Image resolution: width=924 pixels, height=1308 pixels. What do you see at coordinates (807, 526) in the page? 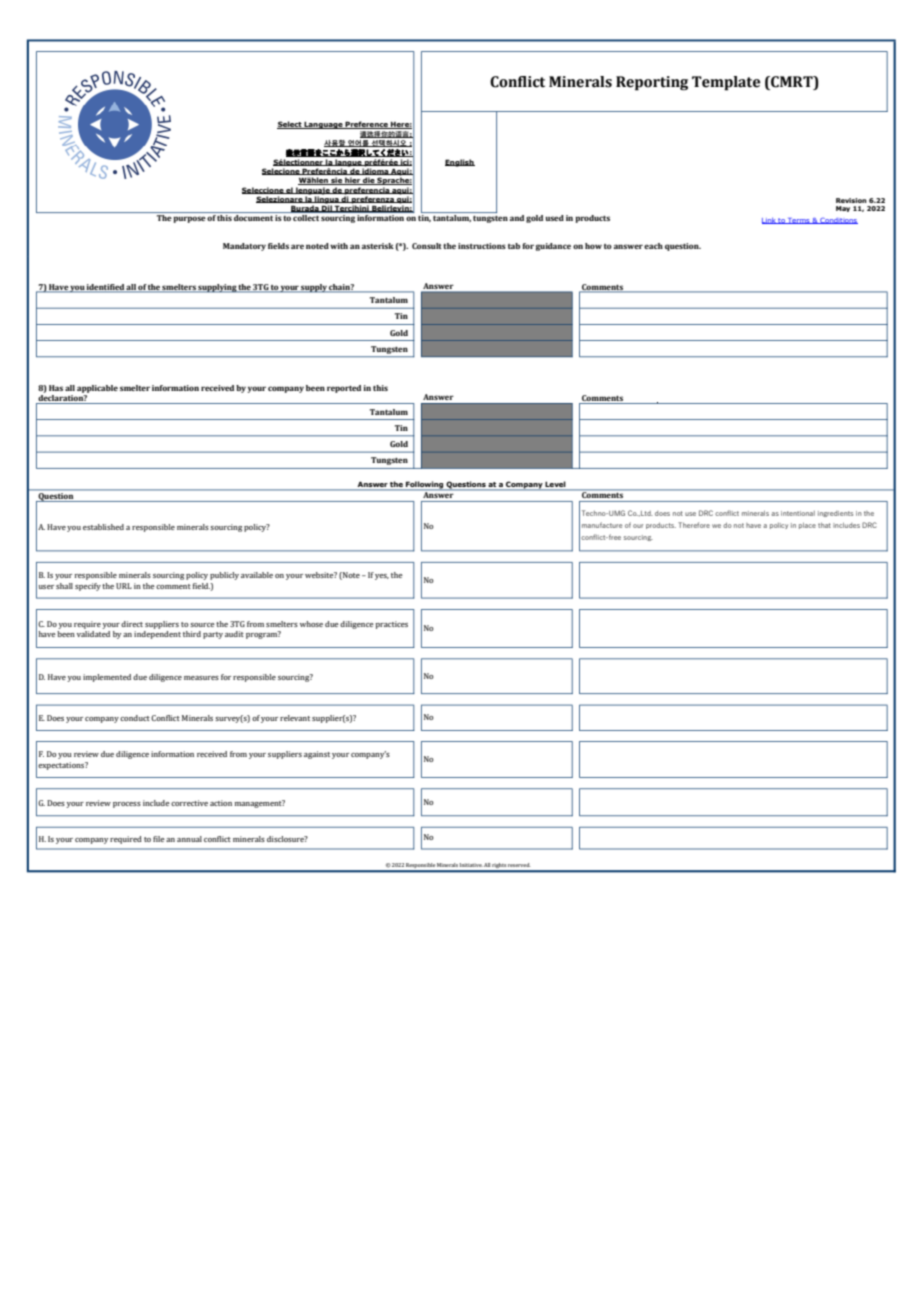
I see `place` at bounding box center [807, 526].
